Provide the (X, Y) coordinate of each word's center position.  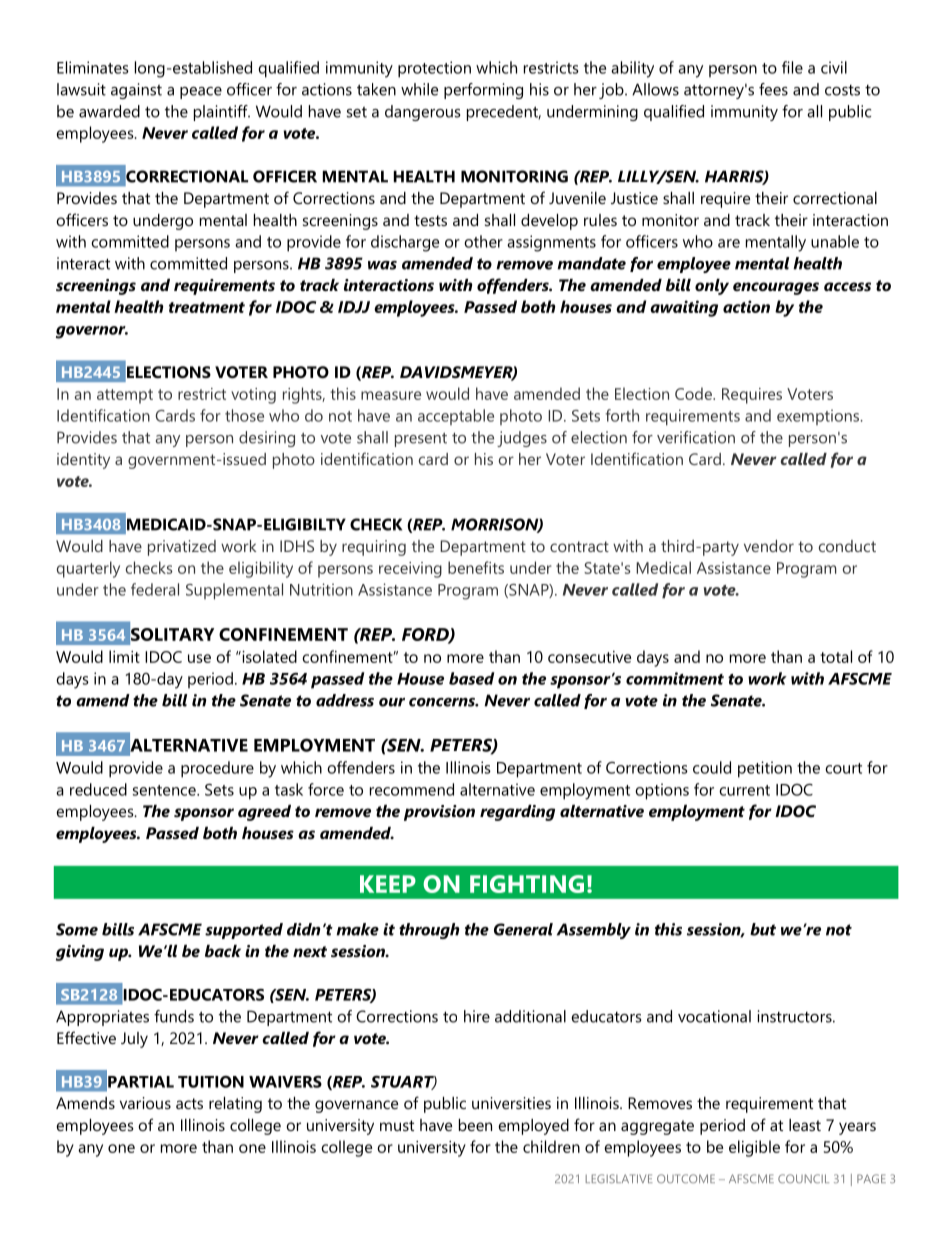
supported (244, 931)
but (763, 929)
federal (155, 589)
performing (483, 91)
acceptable (456, 417)
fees (773, 89)
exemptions (819, 417)
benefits (476, 567)
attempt (125, 396)
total (836, 656)
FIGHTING (527, 884)
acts (189, 1103)
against (136, 91)
